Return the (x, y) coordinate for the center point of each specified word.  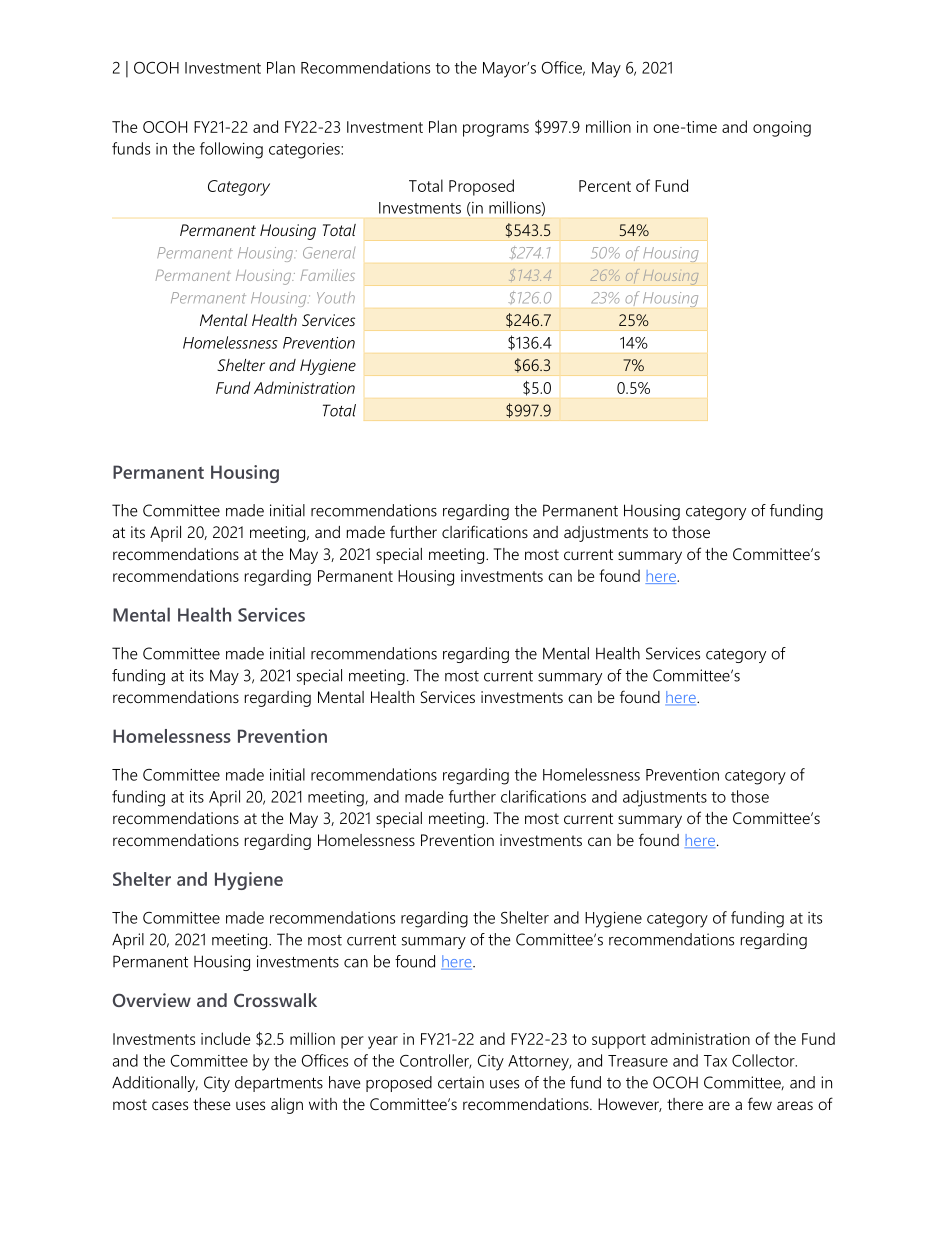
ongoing (782, 129)
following (231, 150)
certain (461, 1082)
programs (496, 130)
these (212, 1104)
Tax (715, 1061)
